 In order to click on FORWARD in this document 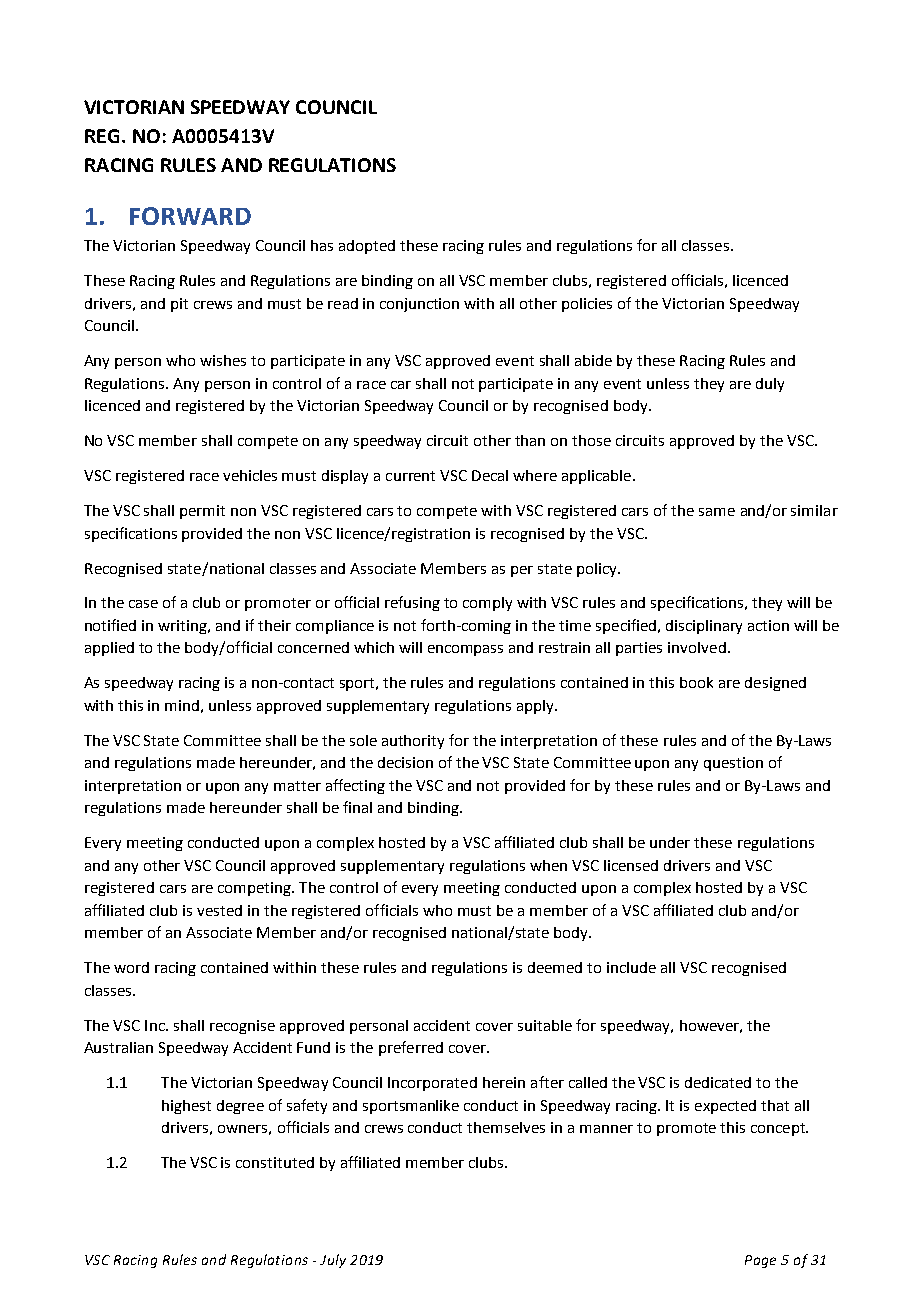, I will do `click(190, 216)`.
